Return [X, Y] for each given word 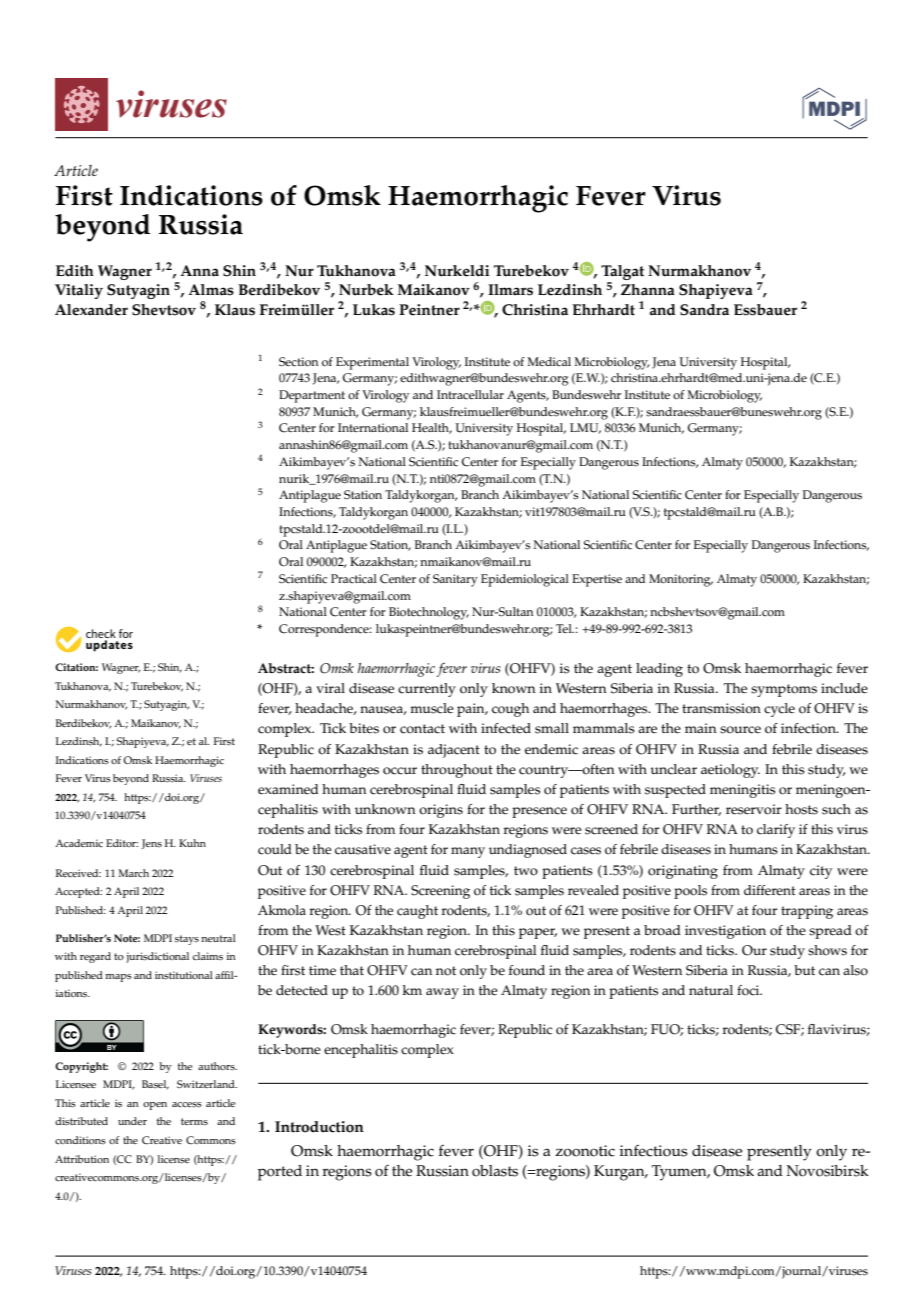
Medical [549, 362]
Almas [211, 290]
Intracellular [470, 395]
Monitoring [681, 580]
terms [194, 1121]
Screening [440, 892]
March [133, 873]
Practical [354, 579]
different [770, 890]
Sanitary [455, 580]
